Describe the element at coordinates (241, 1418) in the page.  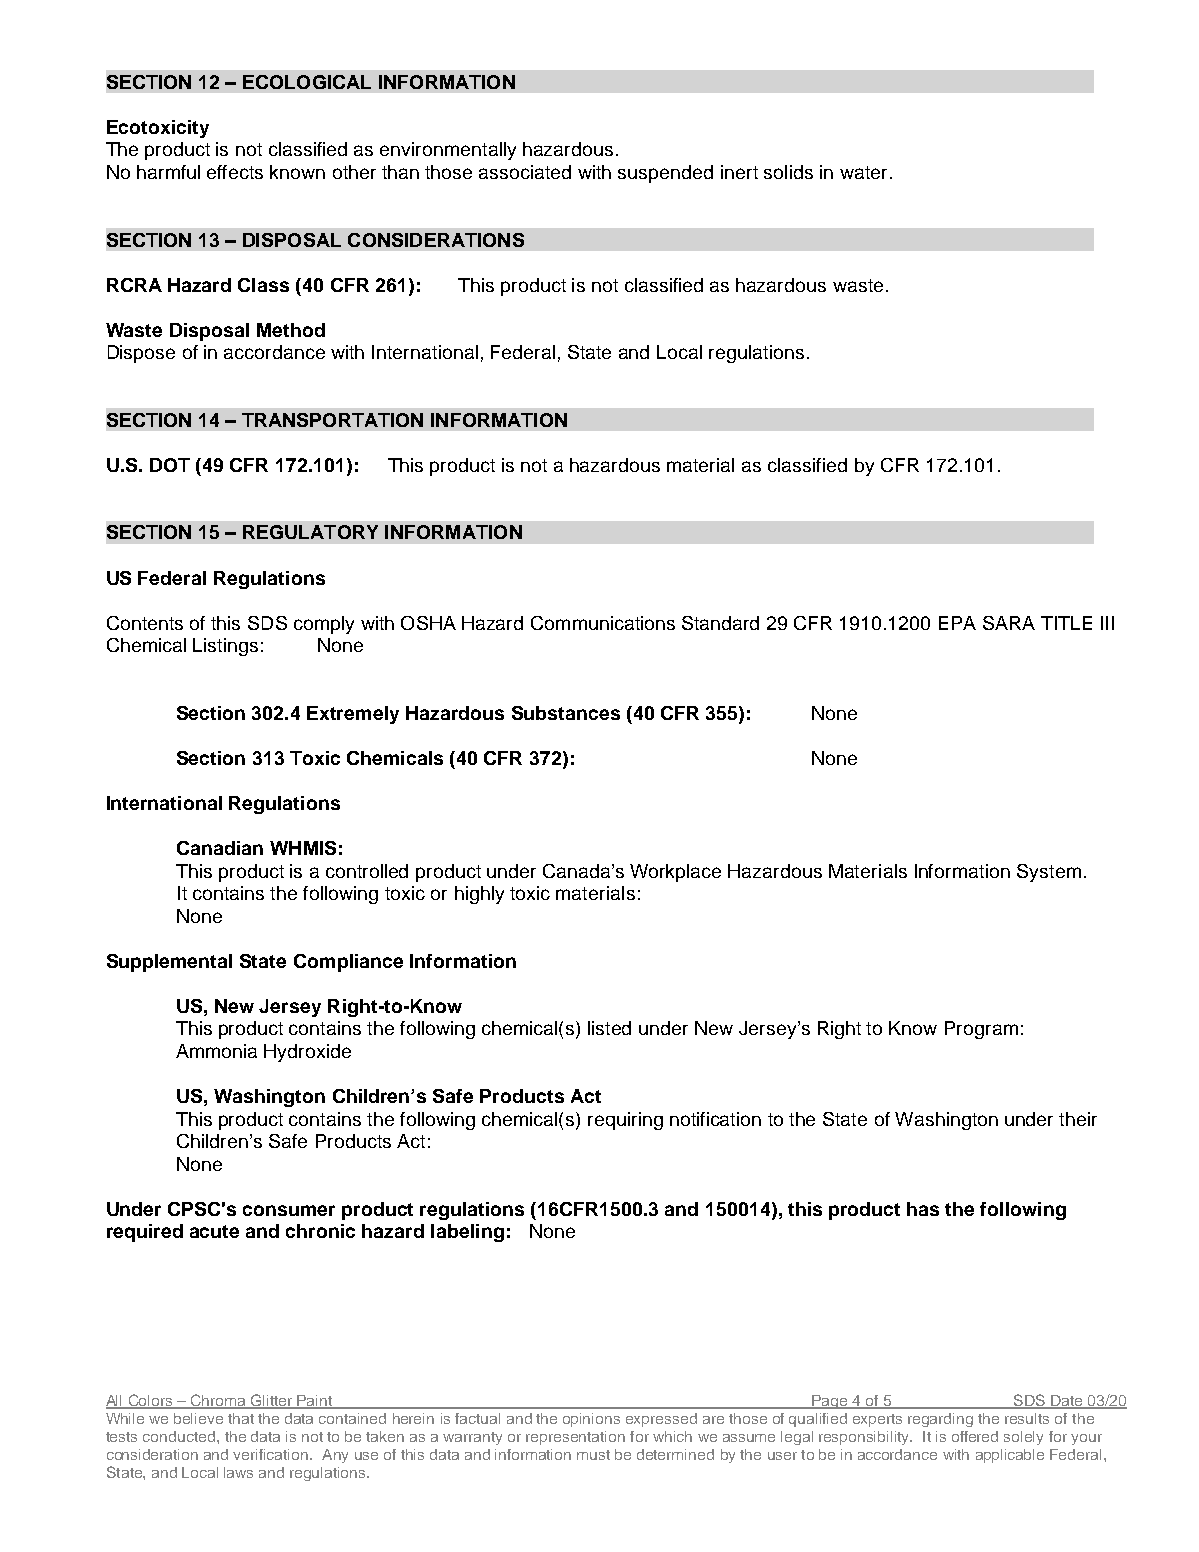
I see `that` at that location.
